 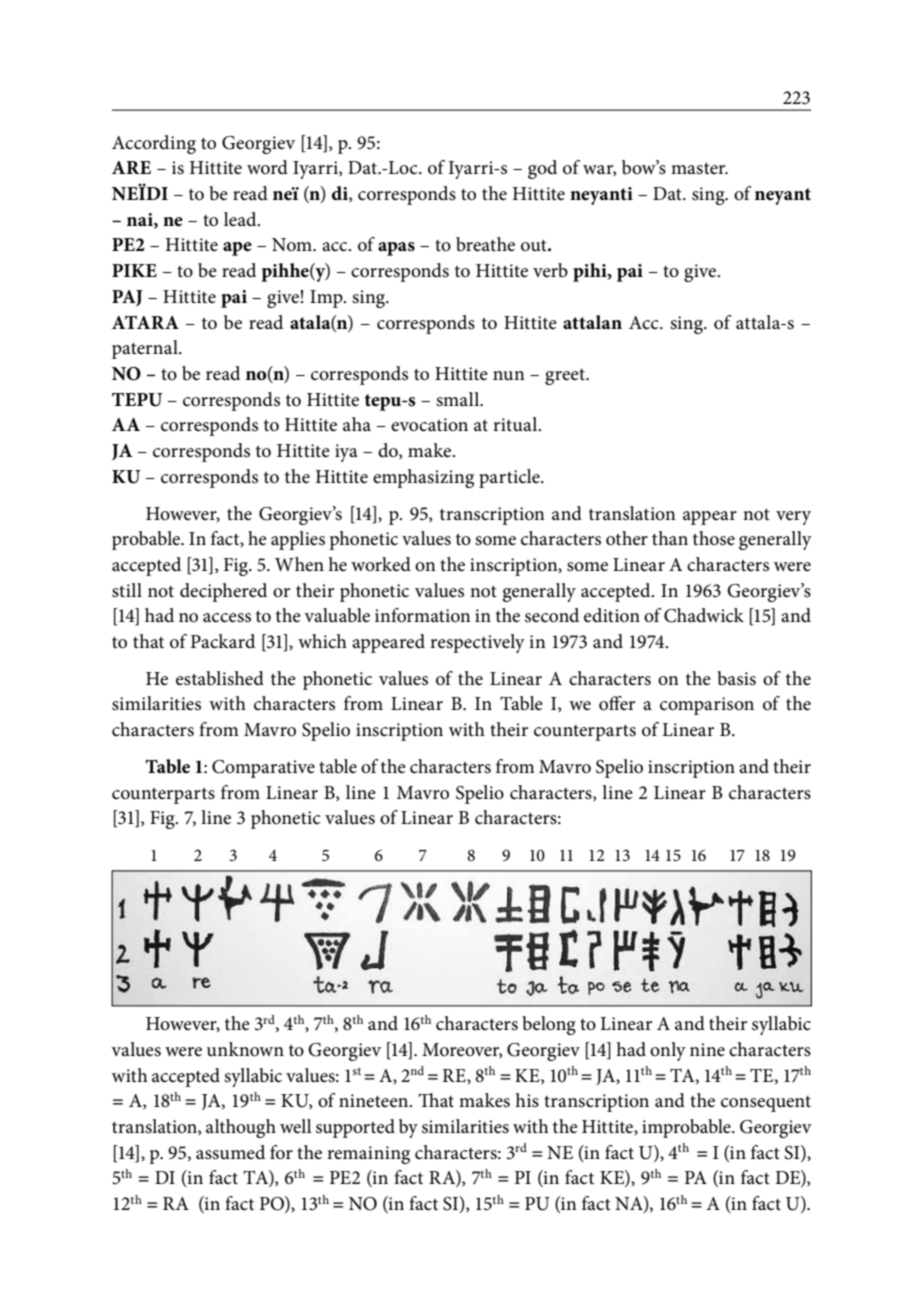 What do you see at coordinates (146, 349) in the document?
I see `paternal` at bounding box center [146, 349].
